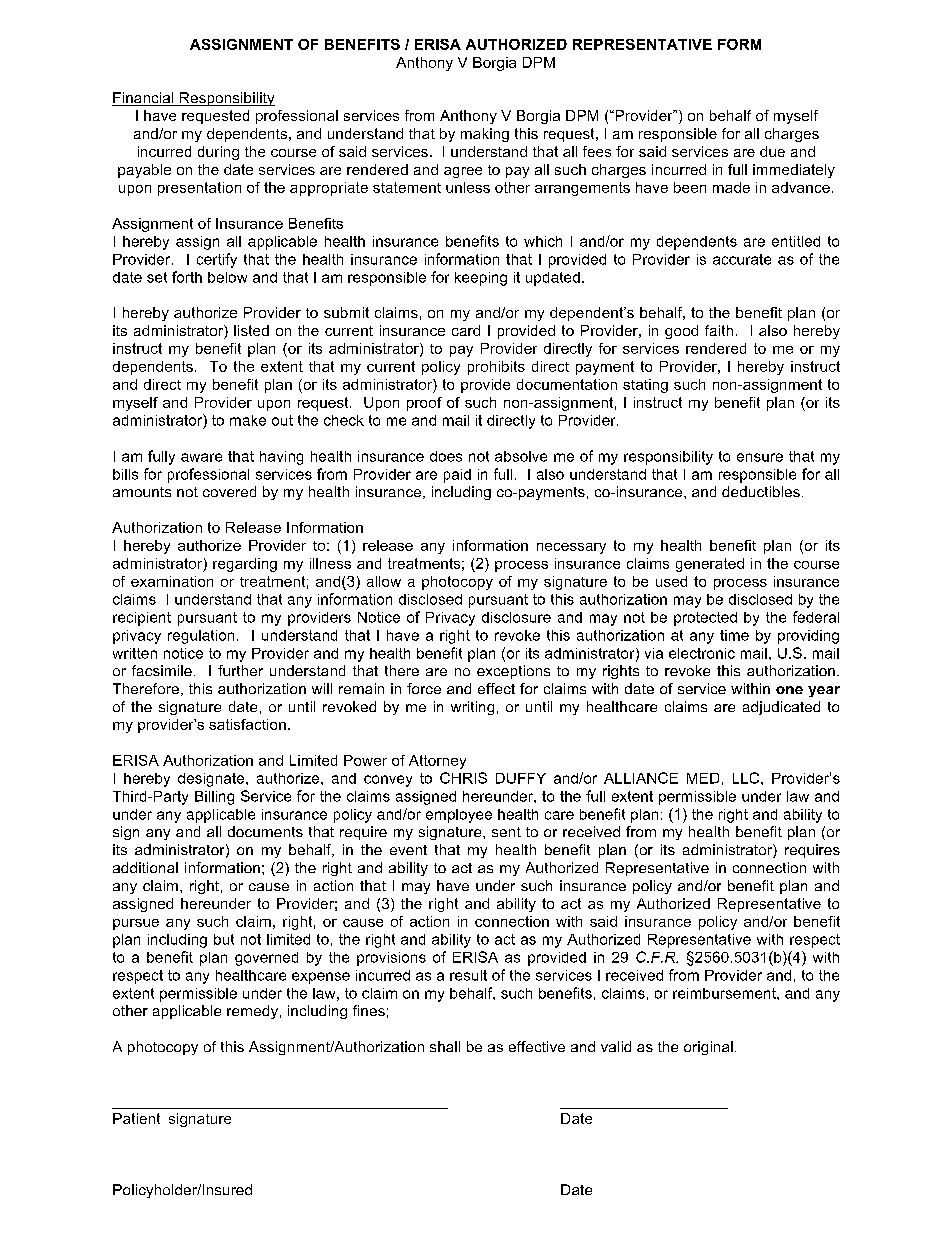 The width and height of the screenshot is (952, 1233). What do you see at coordinates (459, 816) in the screenshot?
I see `employee` at bounding box center [459, 816].
